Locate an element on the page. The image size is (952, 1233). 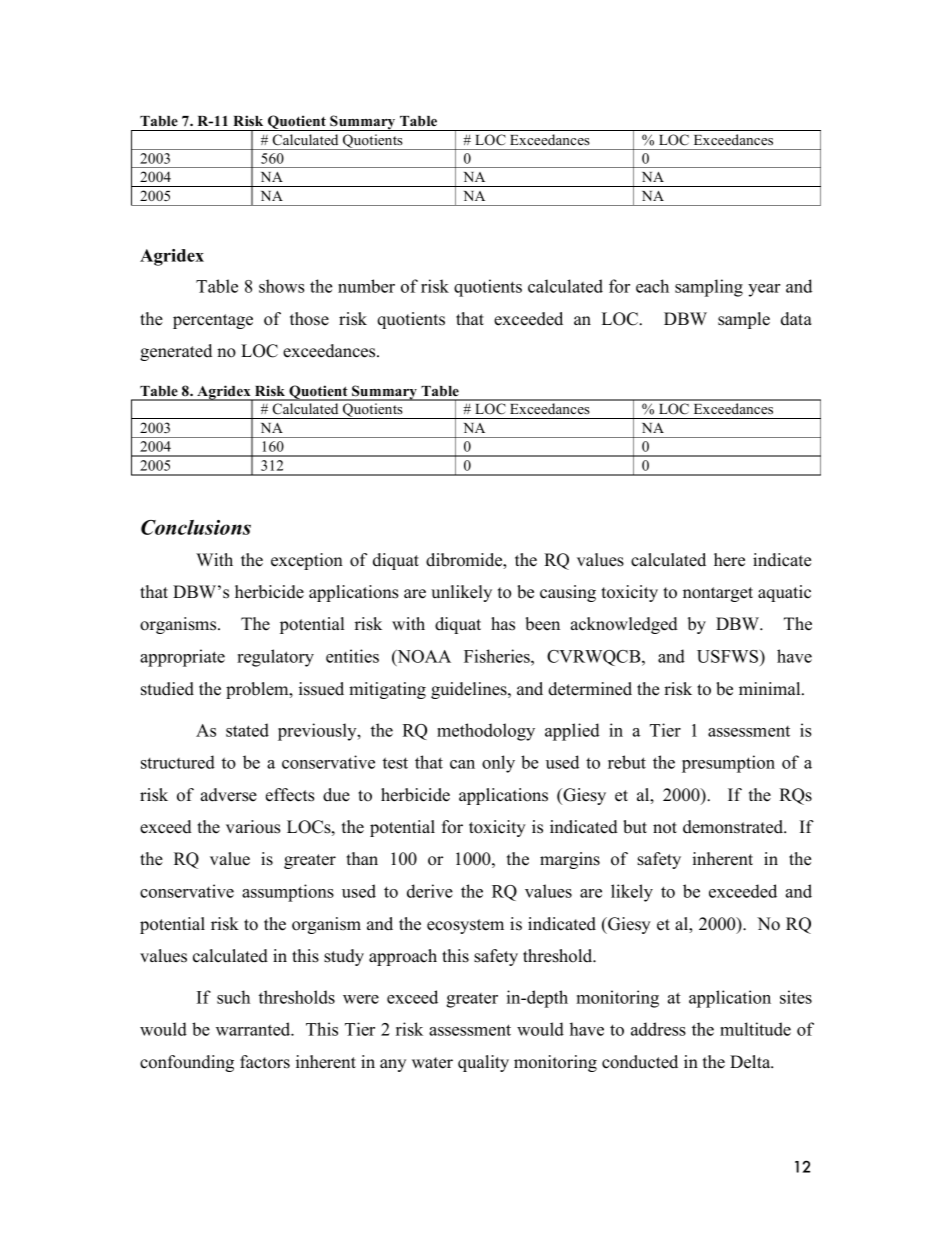
sample is located at coordinates (744, 320).
